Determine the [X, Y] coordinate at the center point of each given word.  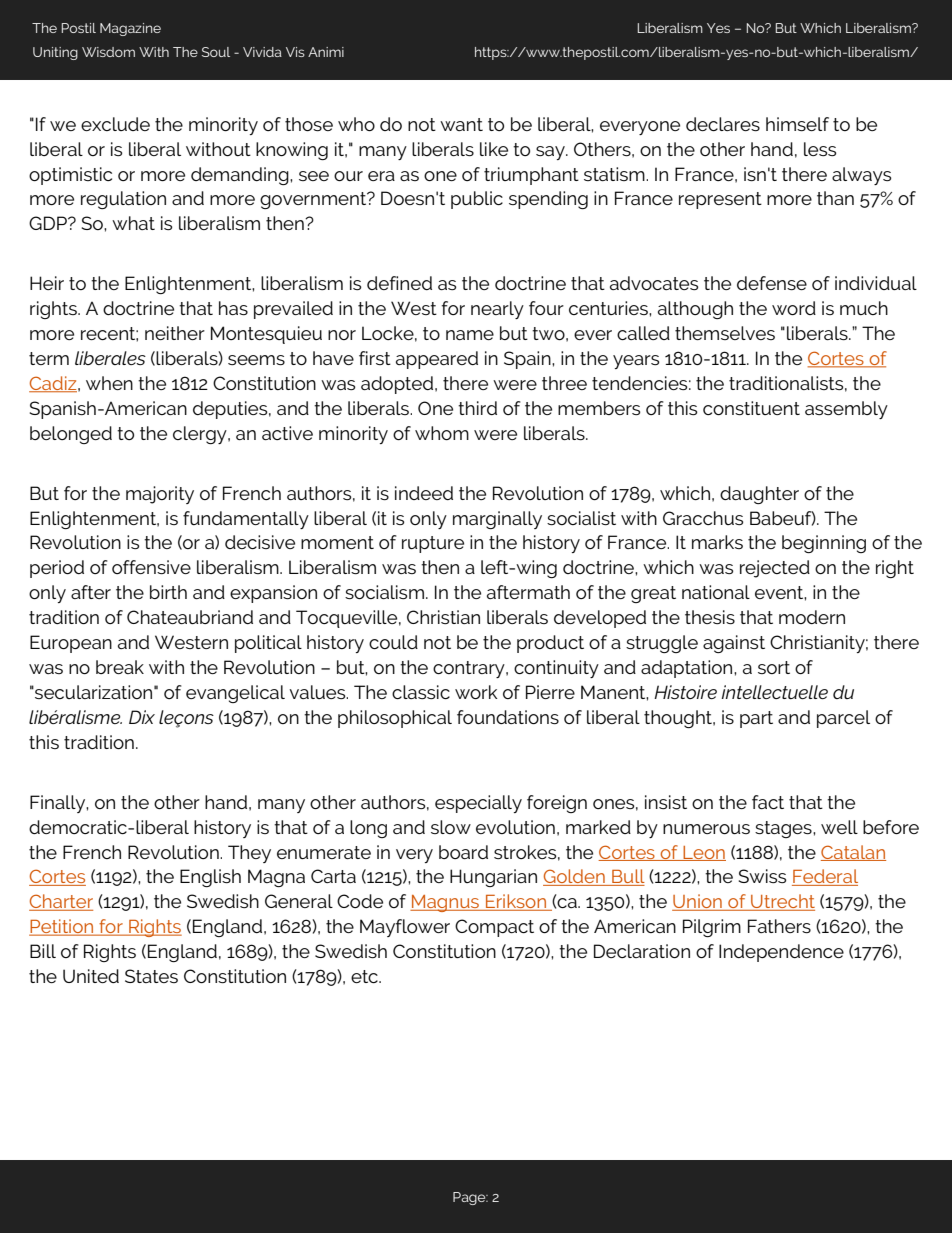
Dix [142, 717]
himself [797, 124]
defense [772, 283]
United [91, 976]
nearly [497, 310]
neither [175, 333]
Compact [494, 928]
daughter [759, 495]
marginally [497, 520]
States [151, 976]
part [756, 719]
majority [160, 495]
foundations [508, 717]
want [461, 124]
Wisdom [108, 52]
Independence [781, 953]
